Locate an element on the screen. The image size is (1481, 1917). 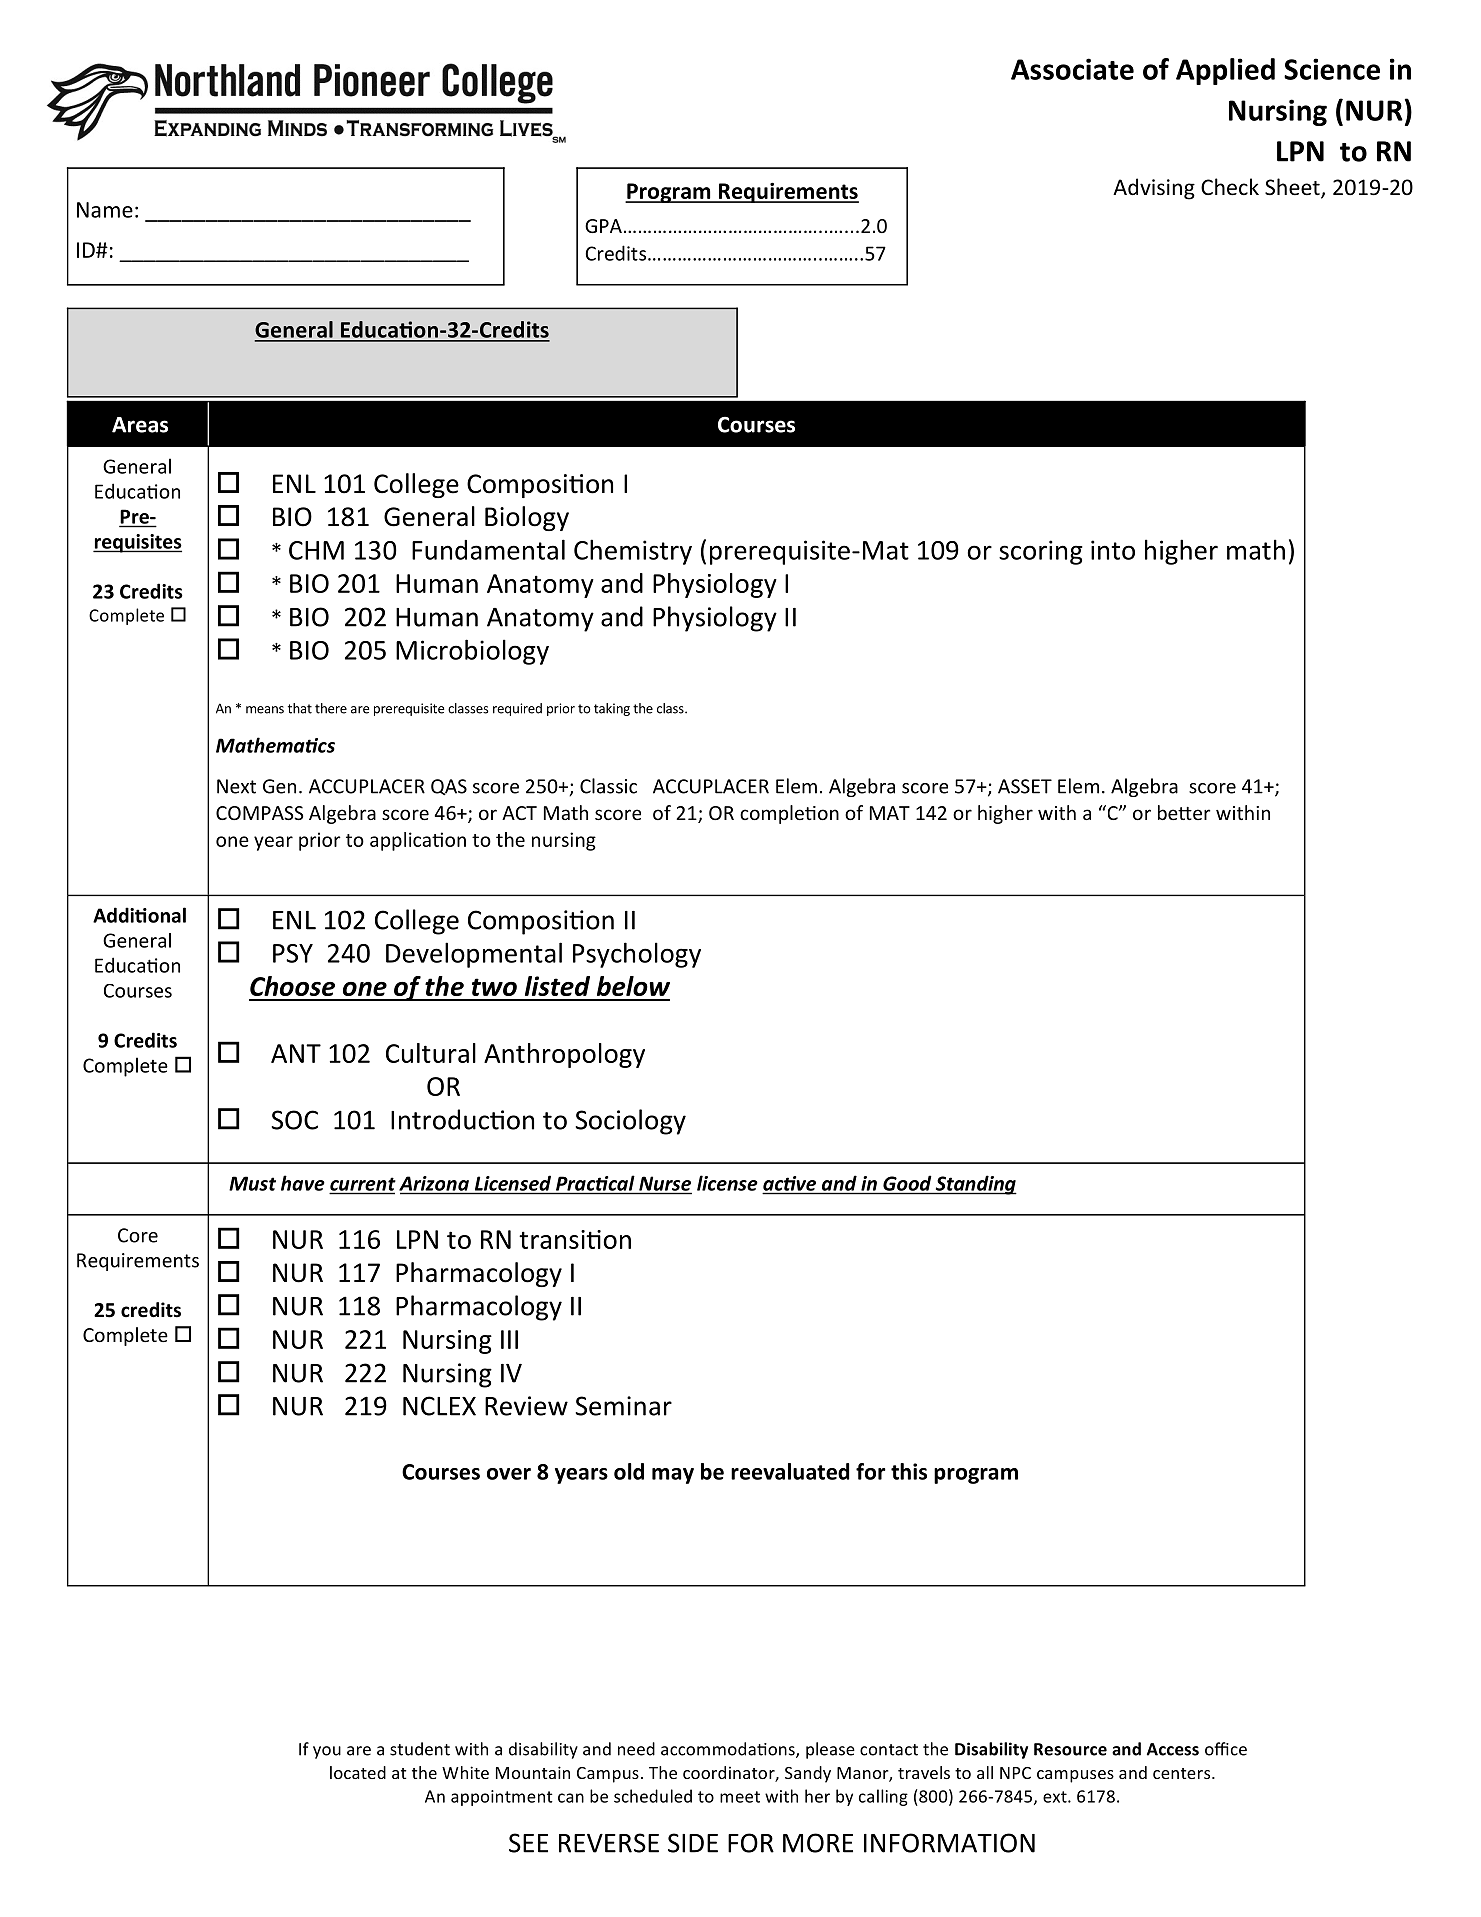
Name is located at coordinates (105, 210).
